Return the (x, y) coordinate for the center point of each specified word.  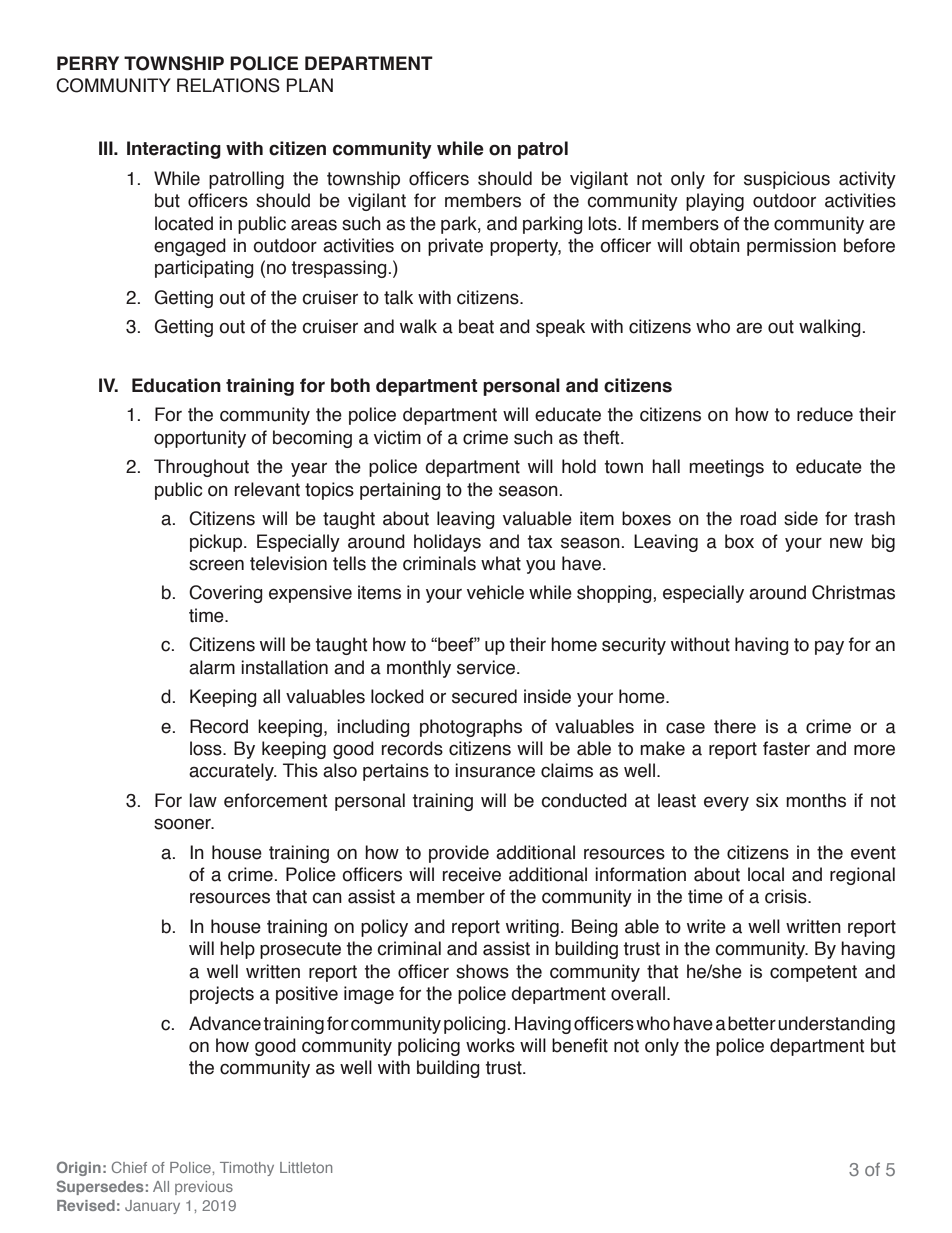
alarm (212, 667)
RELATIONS (228, 85)
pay (829, 647)
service (486, 667)
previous (204, 1188)
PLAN (310, 85)
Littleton (306, 1167)
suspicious (787, 180)
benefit (580, 1045)
